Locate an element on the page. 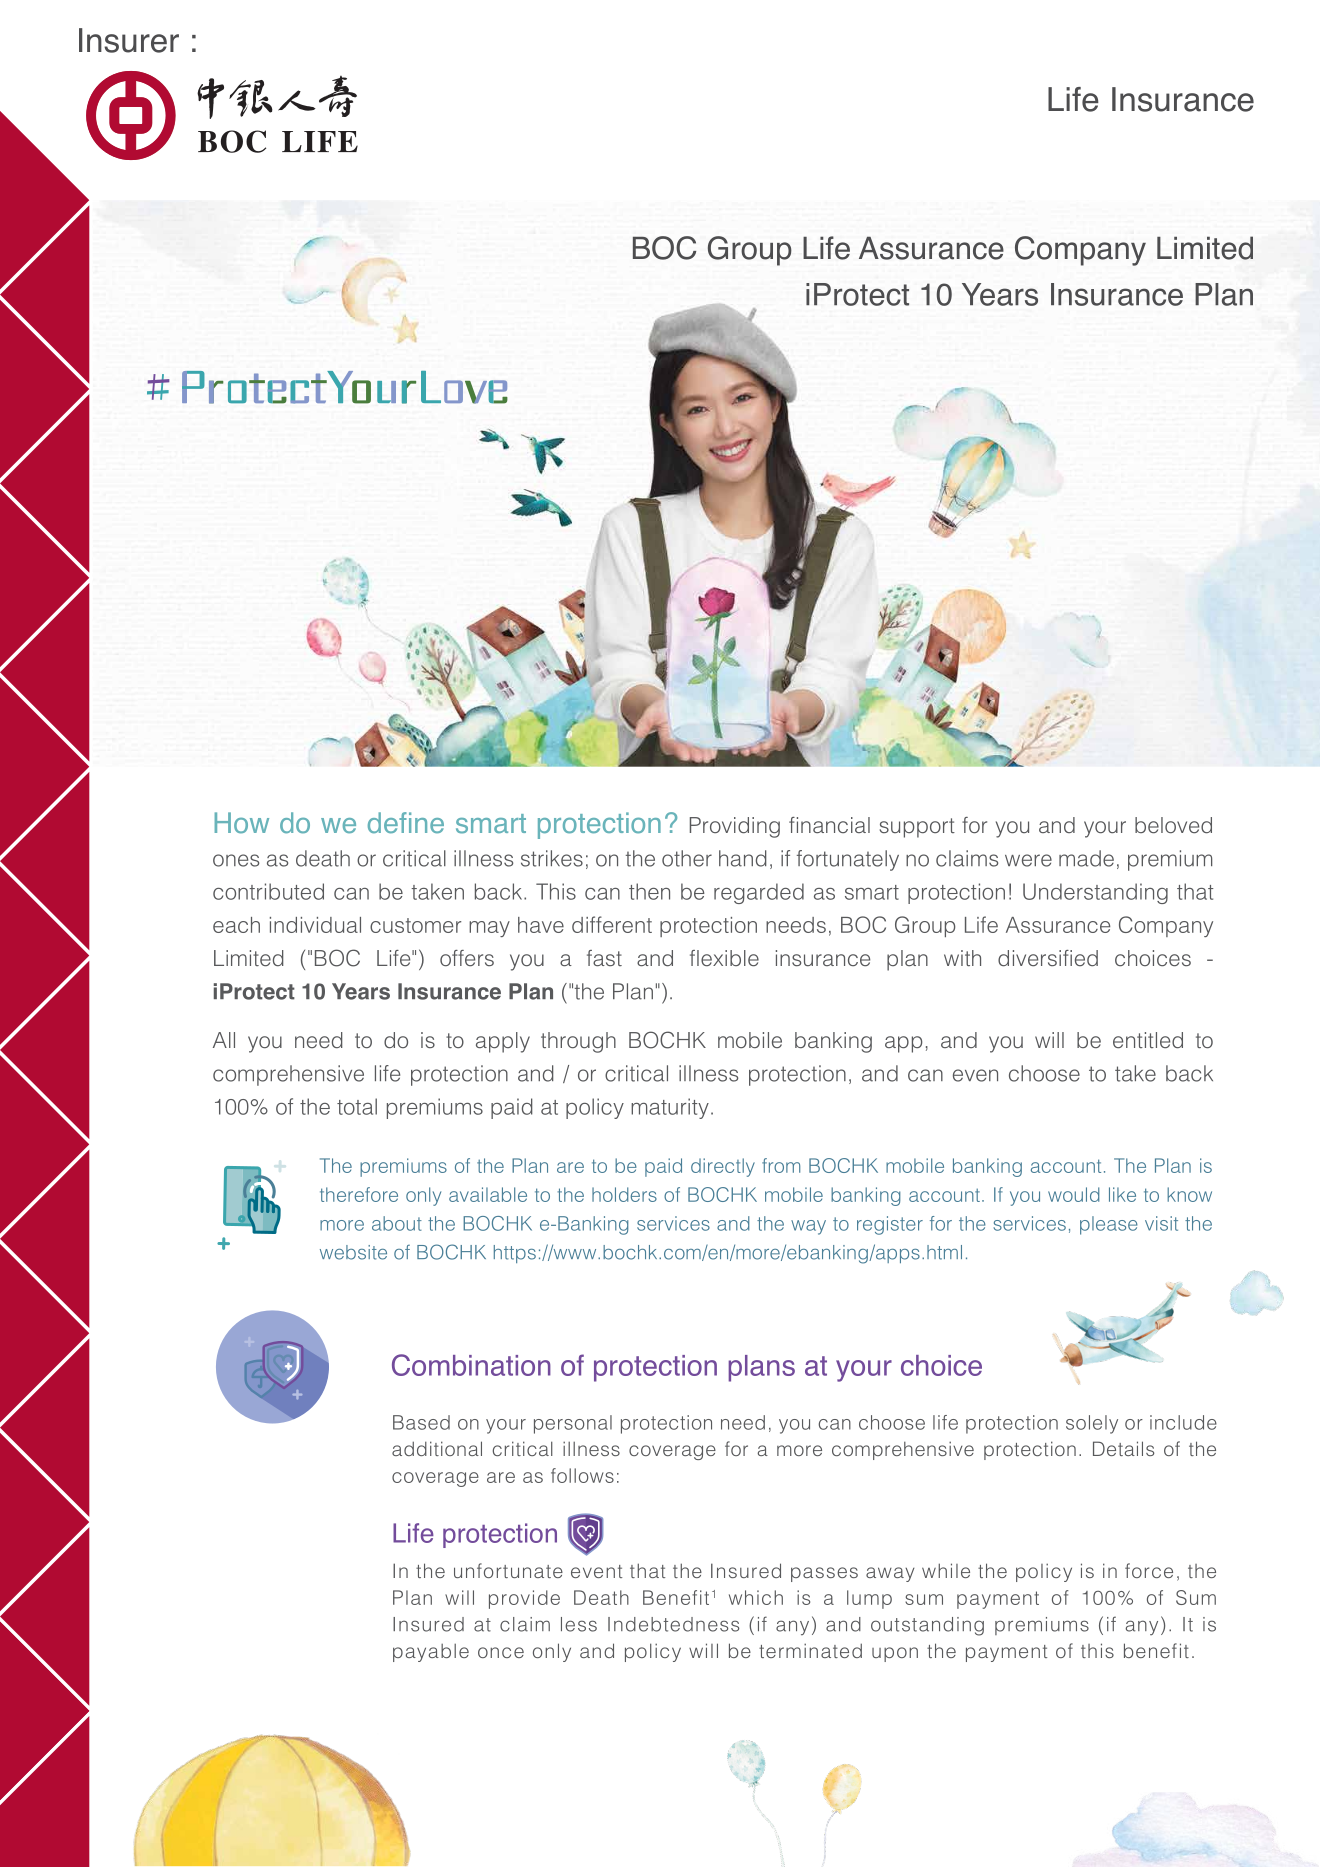  Indebtedness is located at coordinates (673, 1624).
